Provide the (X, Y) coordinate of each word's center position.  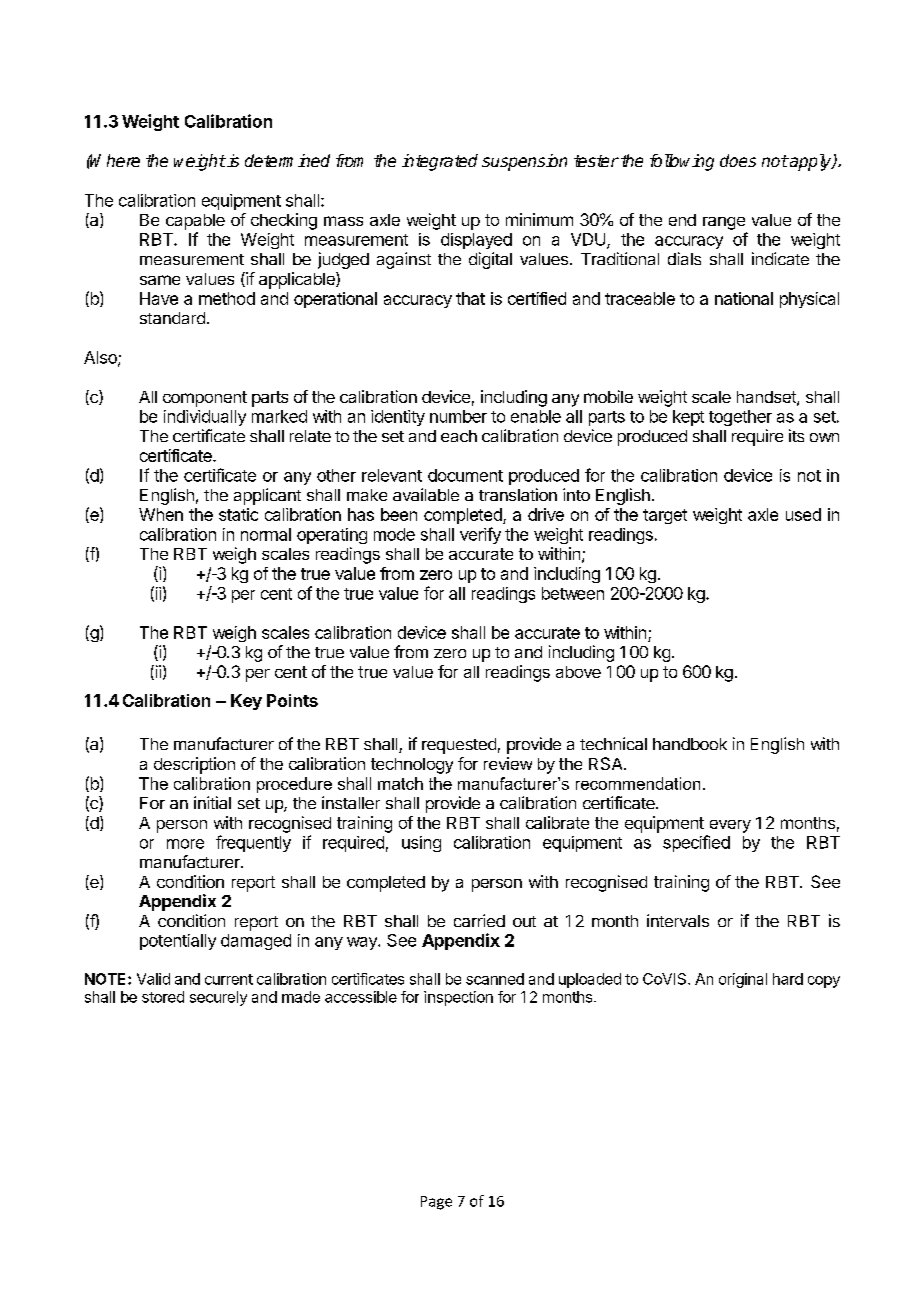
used (803, 514)
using (421, 844)
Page (436, 1203)
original (743, 980)
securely (218, 998)
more (185, 844)
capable (195, 222)
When (161, 514)
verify (480, 535)
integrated (440, 162)
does (738, 160)
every (730, 826)
